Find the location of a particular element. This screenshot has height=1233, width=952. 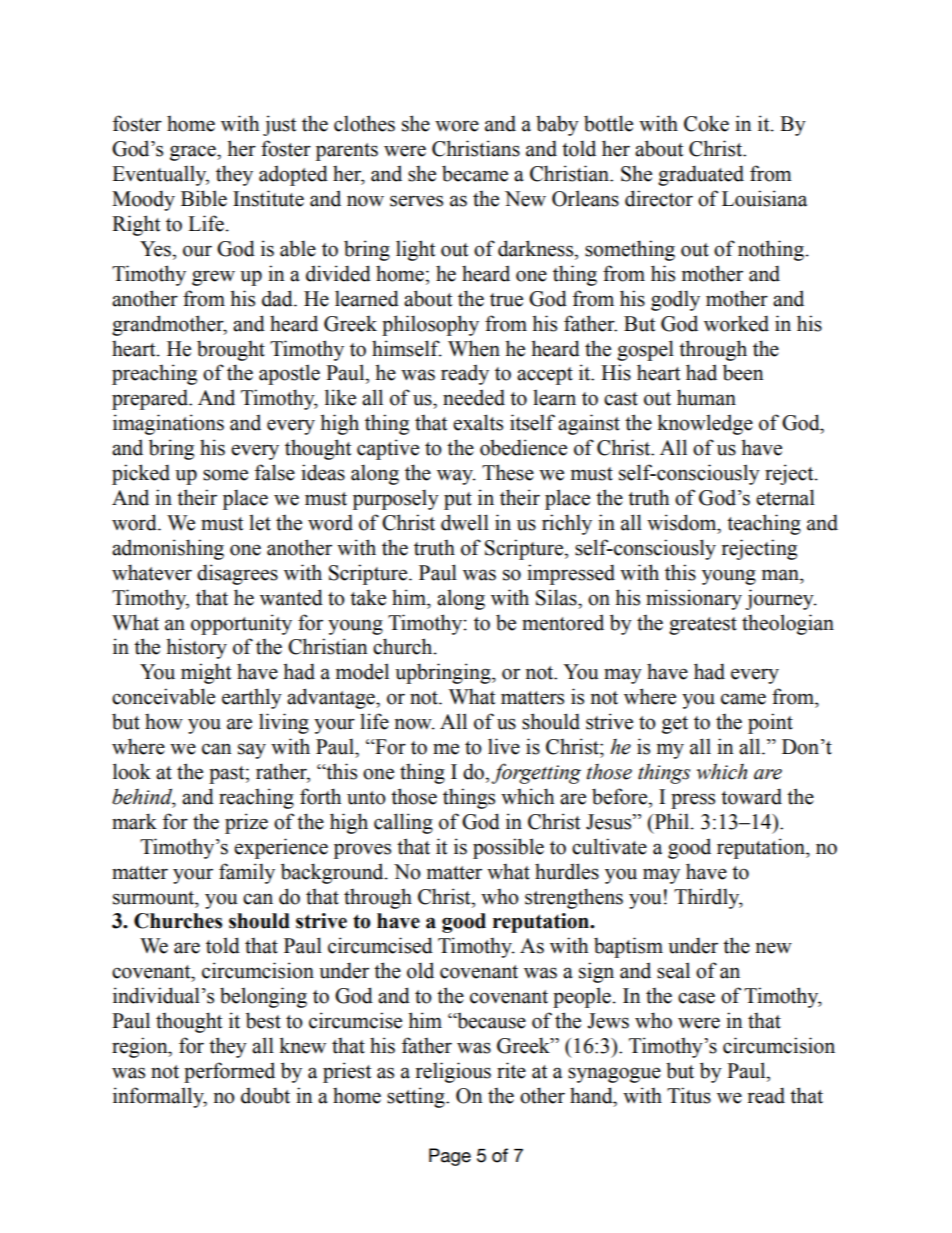

doubt is located at coordinates (265, 1095).
